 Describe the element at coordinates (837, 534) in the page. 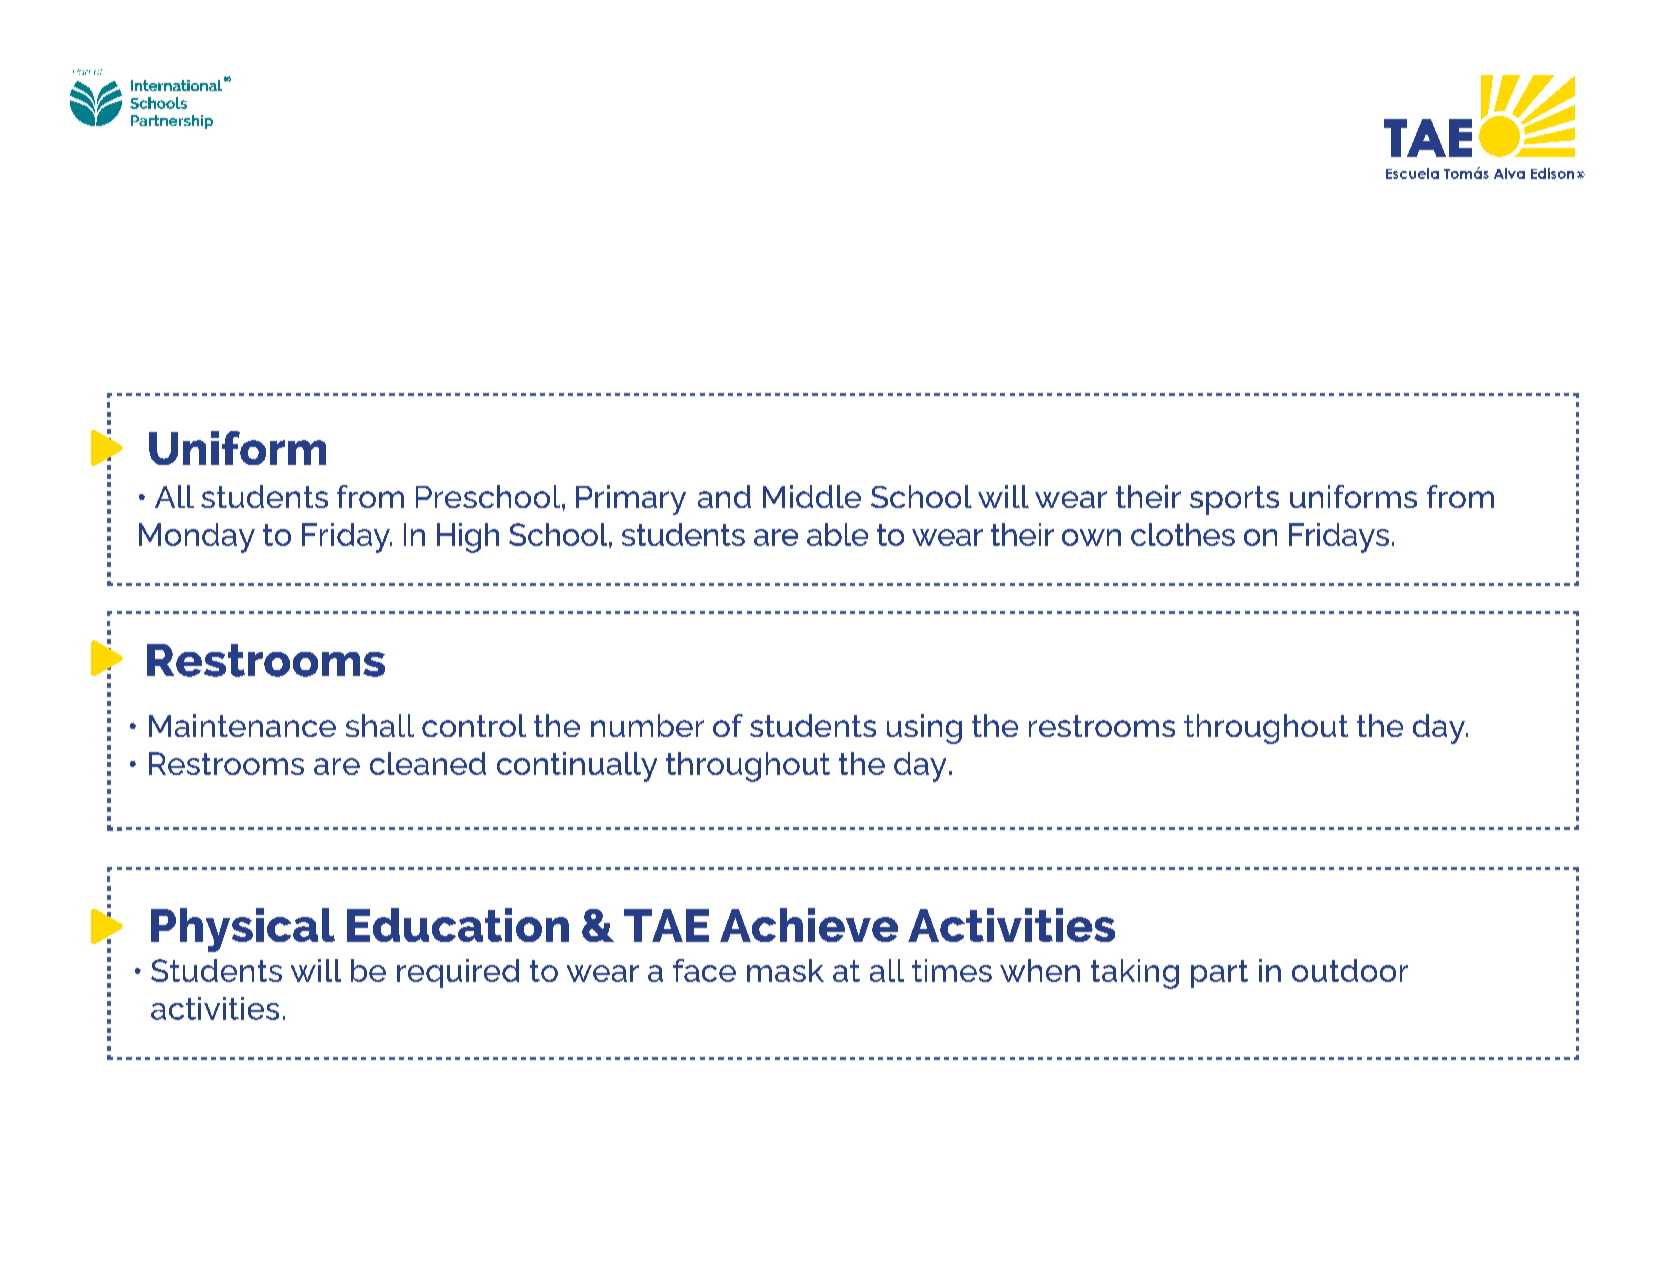

I see `able` at that location.
